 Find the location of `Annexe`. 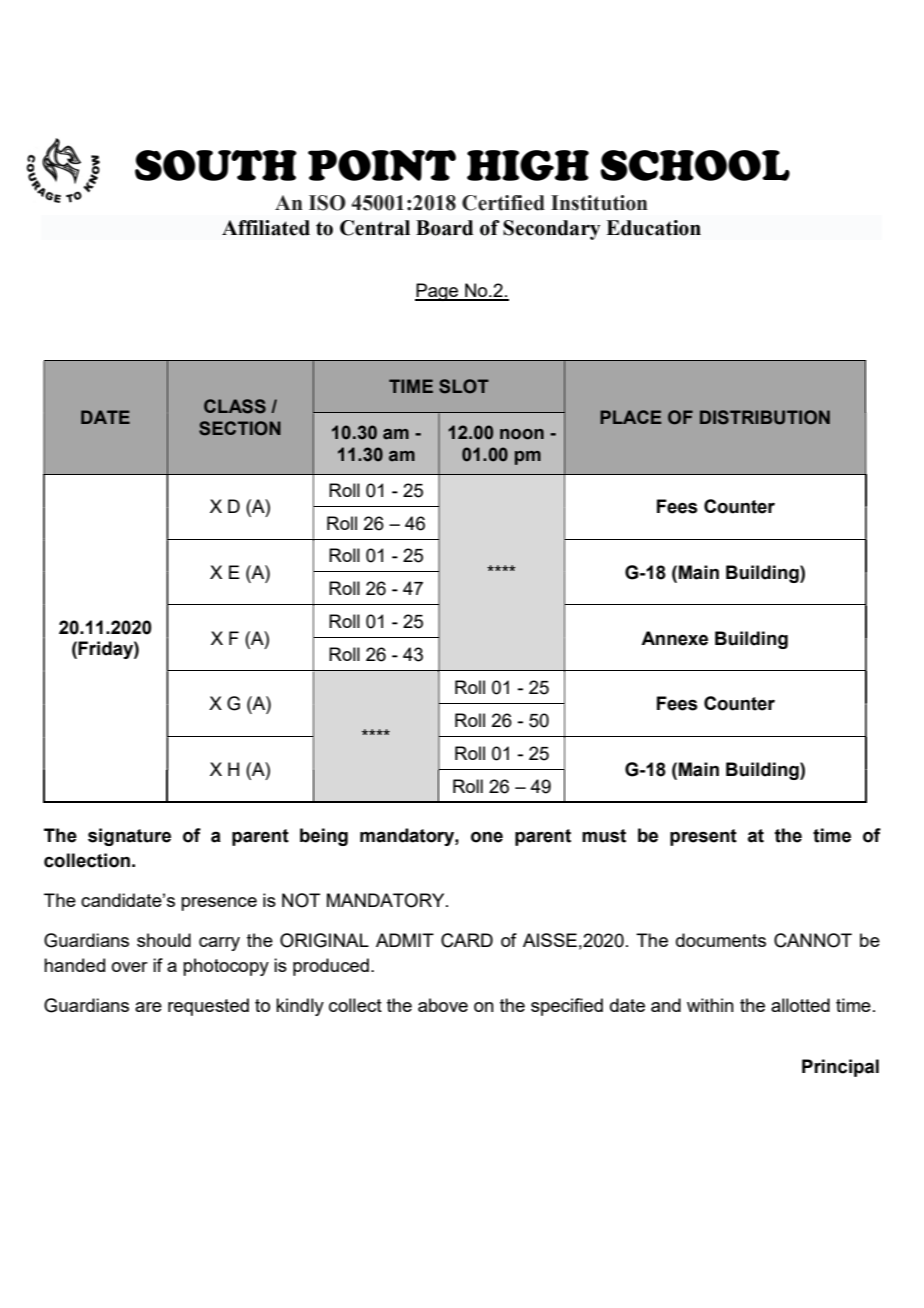

Annexe is located at coordinates (674, 638).
